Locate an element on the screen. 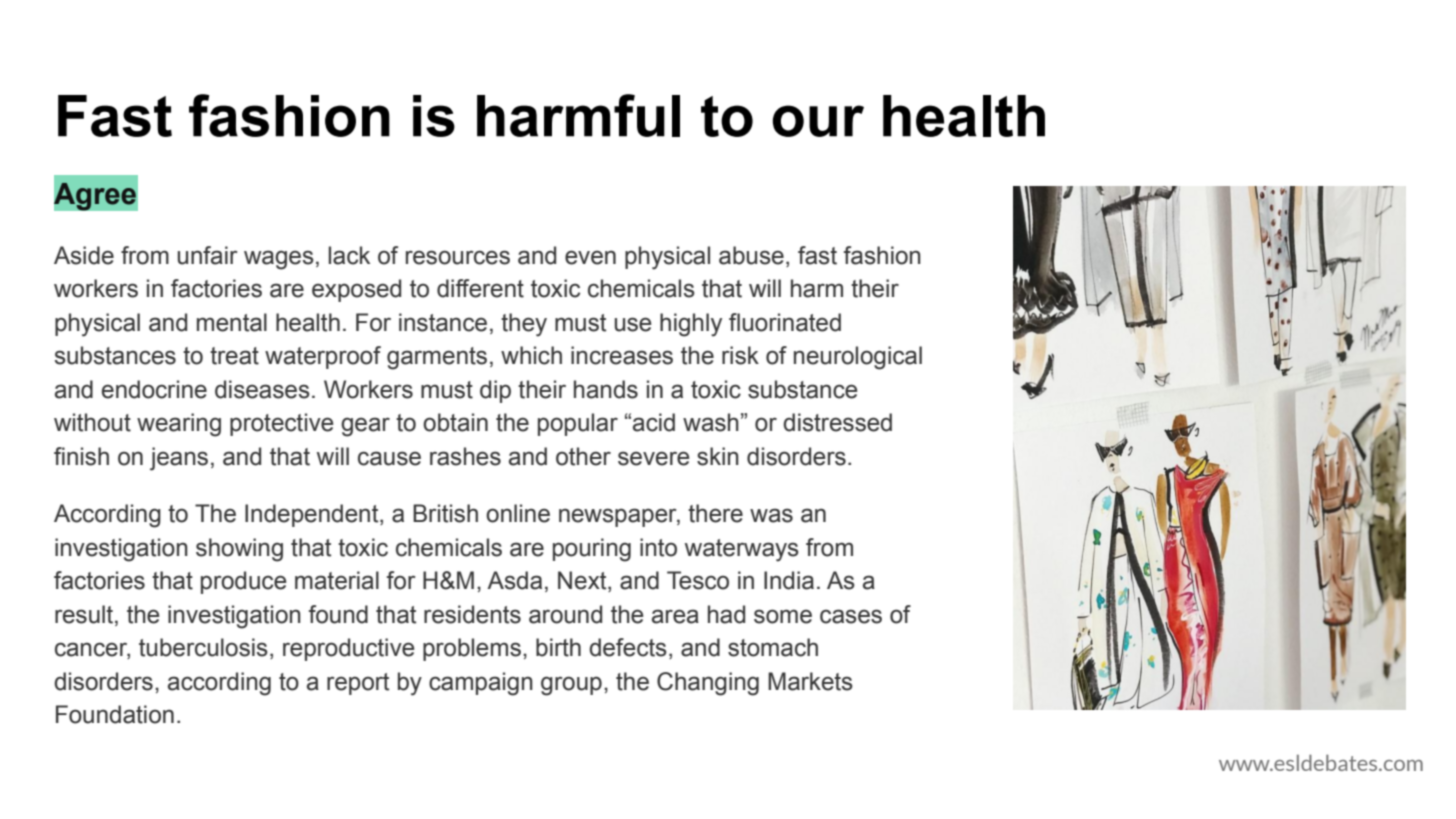 The height and width of the screenshot is (819, 1456). unfair is located at coordinates (208, 255).
